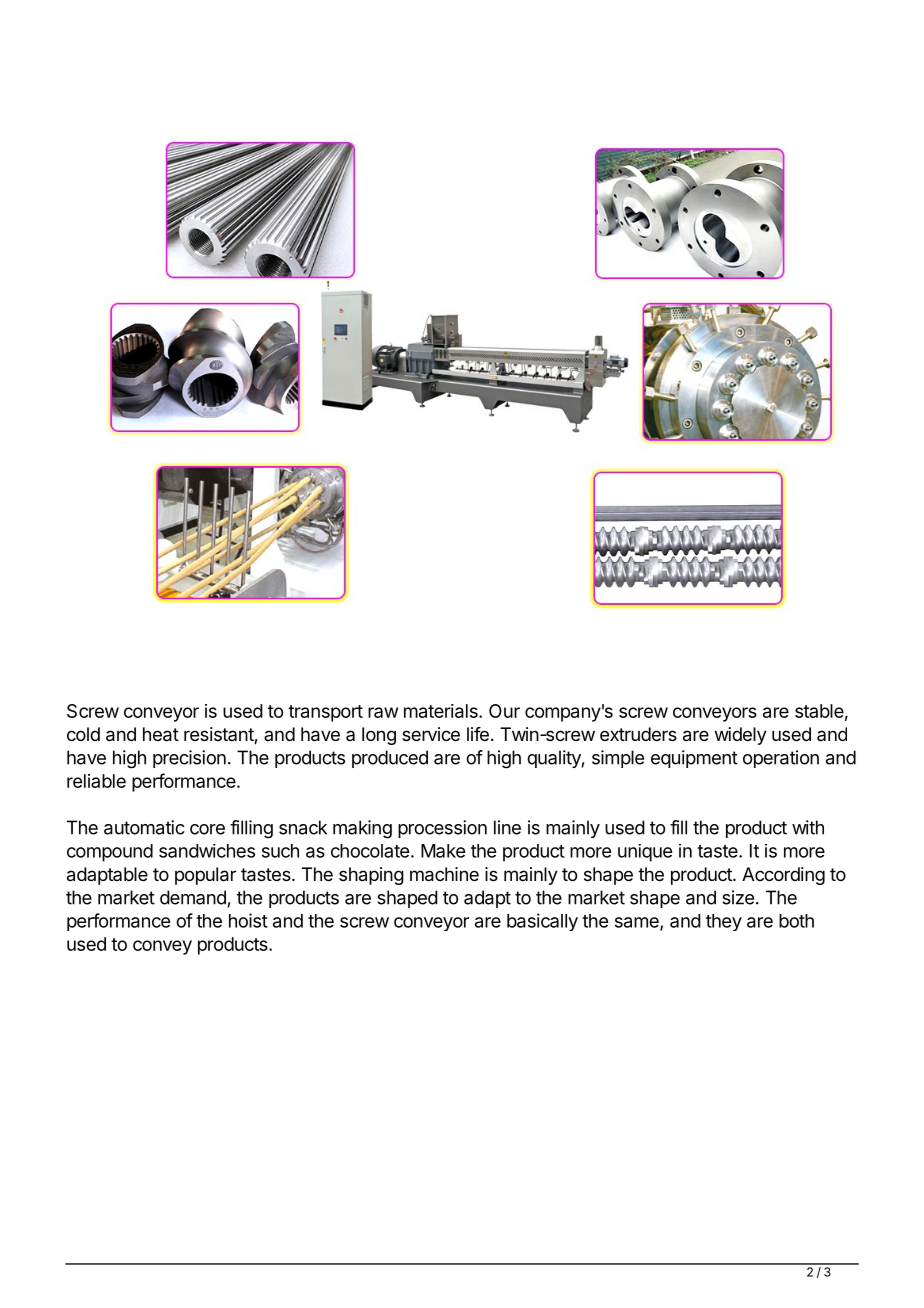 The width and height of the screenshot is (924, 1308). What do you see at coordinates (444, 874) in the screenshot?
I see `machine` at bounding box center [444, 874].
